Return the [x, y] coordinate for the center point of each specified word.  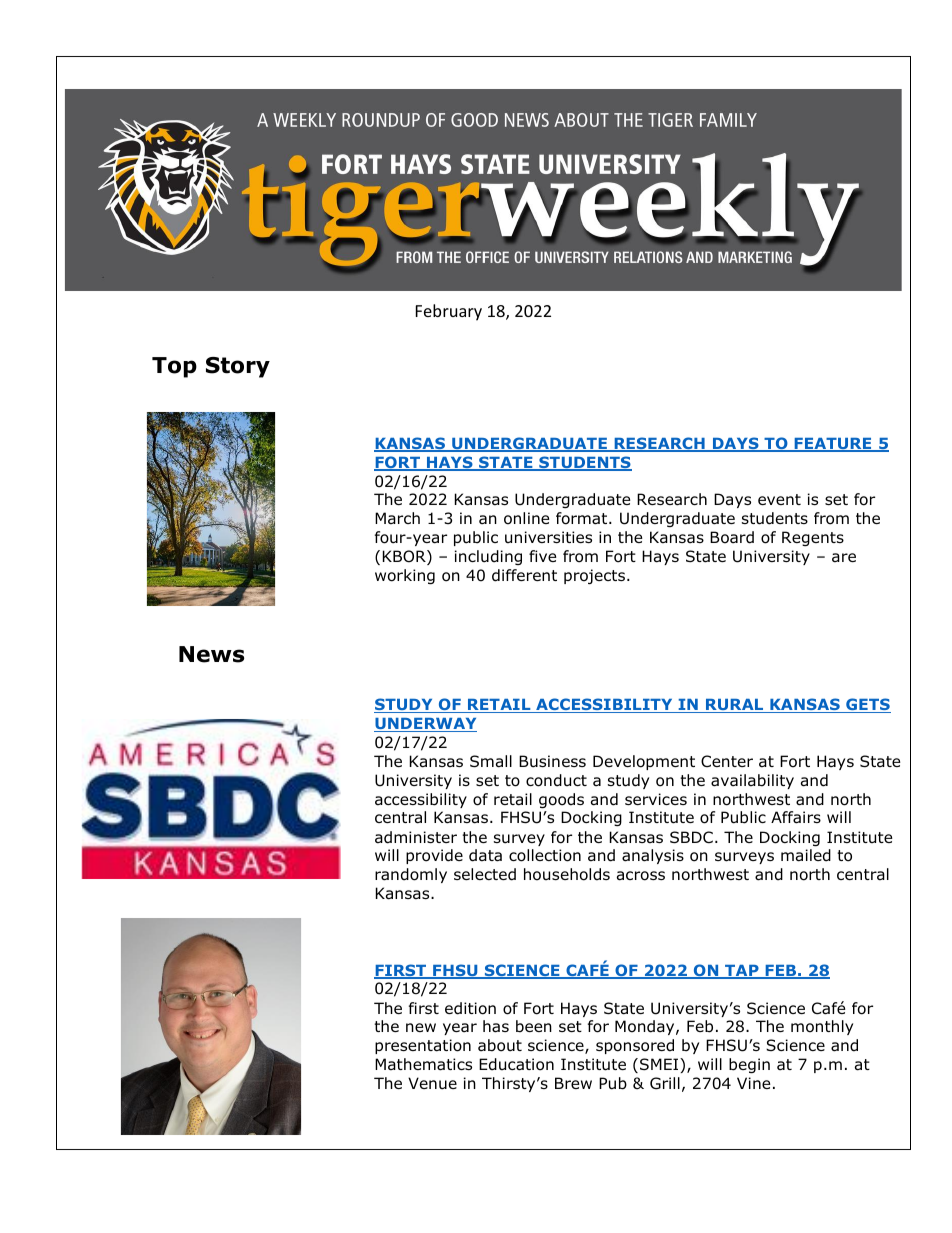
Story [238, 367]
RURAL [735, 706]
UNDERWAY [425, 725]
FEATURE [833, 445]
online [527, 518]
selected [485, 874]
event [779, 499]
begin [749, 1065]
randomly [411, 875]
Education [516, 1064]
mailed [806, 855]
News [211, 654]
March [397, 518]
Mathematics [423, 1064]
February [449, 312]
